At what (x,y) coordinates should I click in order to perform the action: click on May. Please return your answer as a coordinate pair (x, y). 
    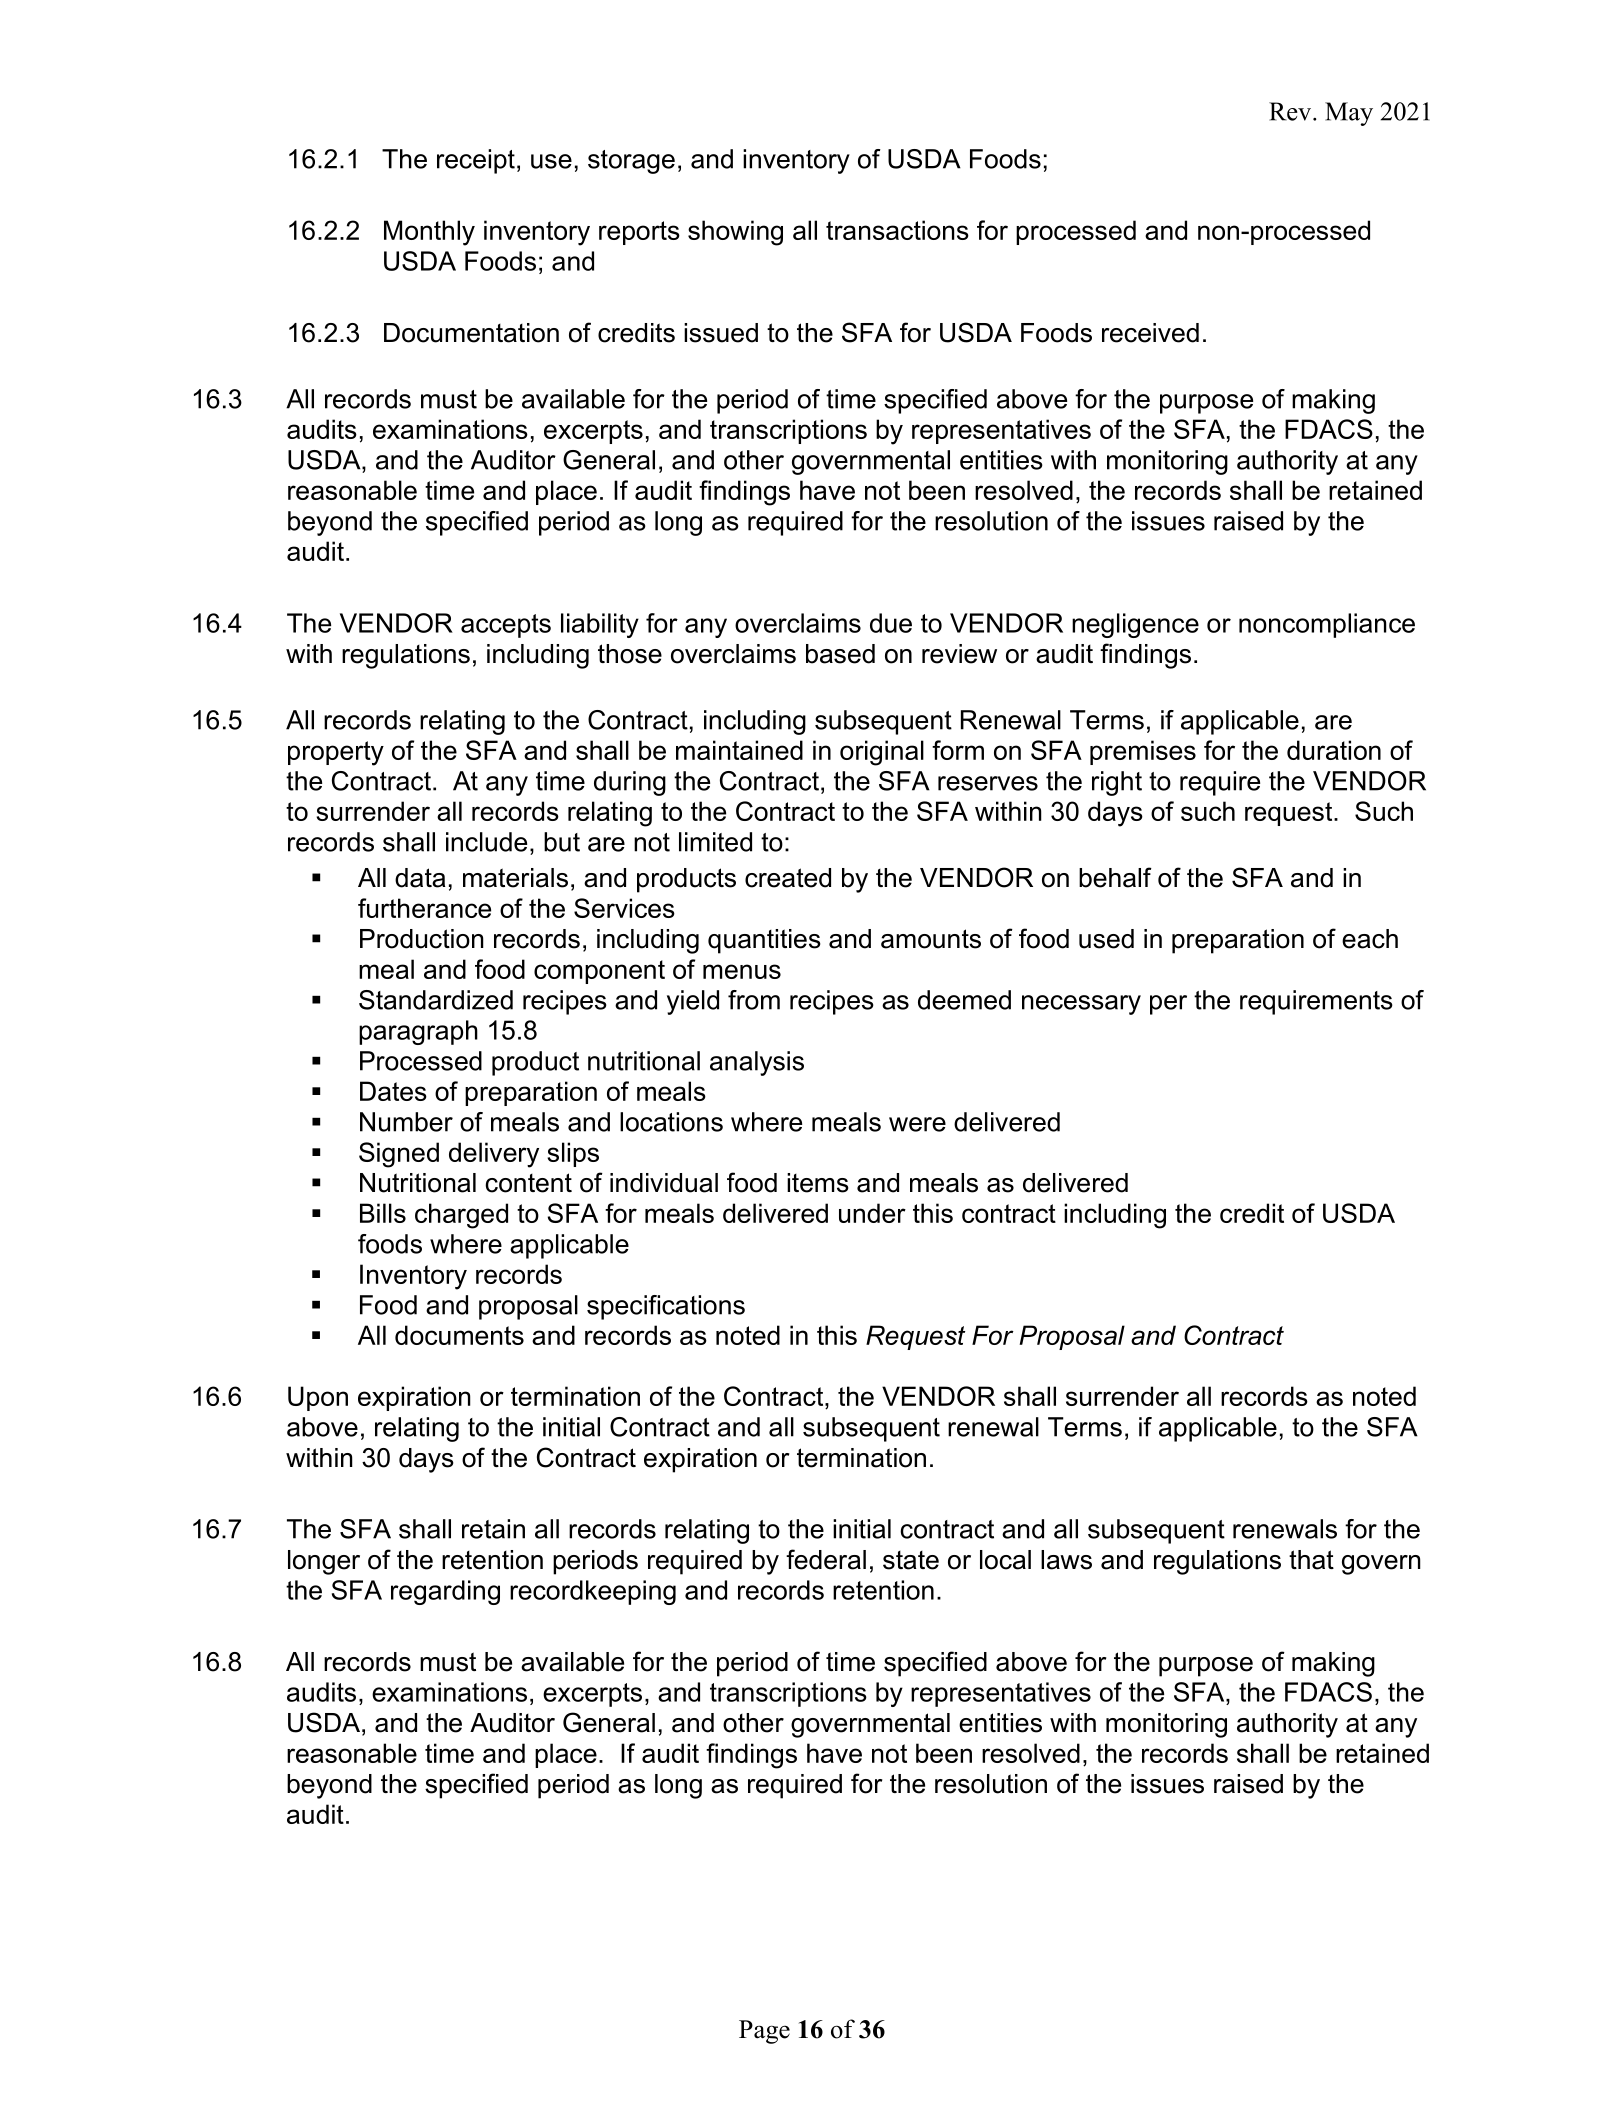
    Looking at the image, I should click on (1349, 114).
